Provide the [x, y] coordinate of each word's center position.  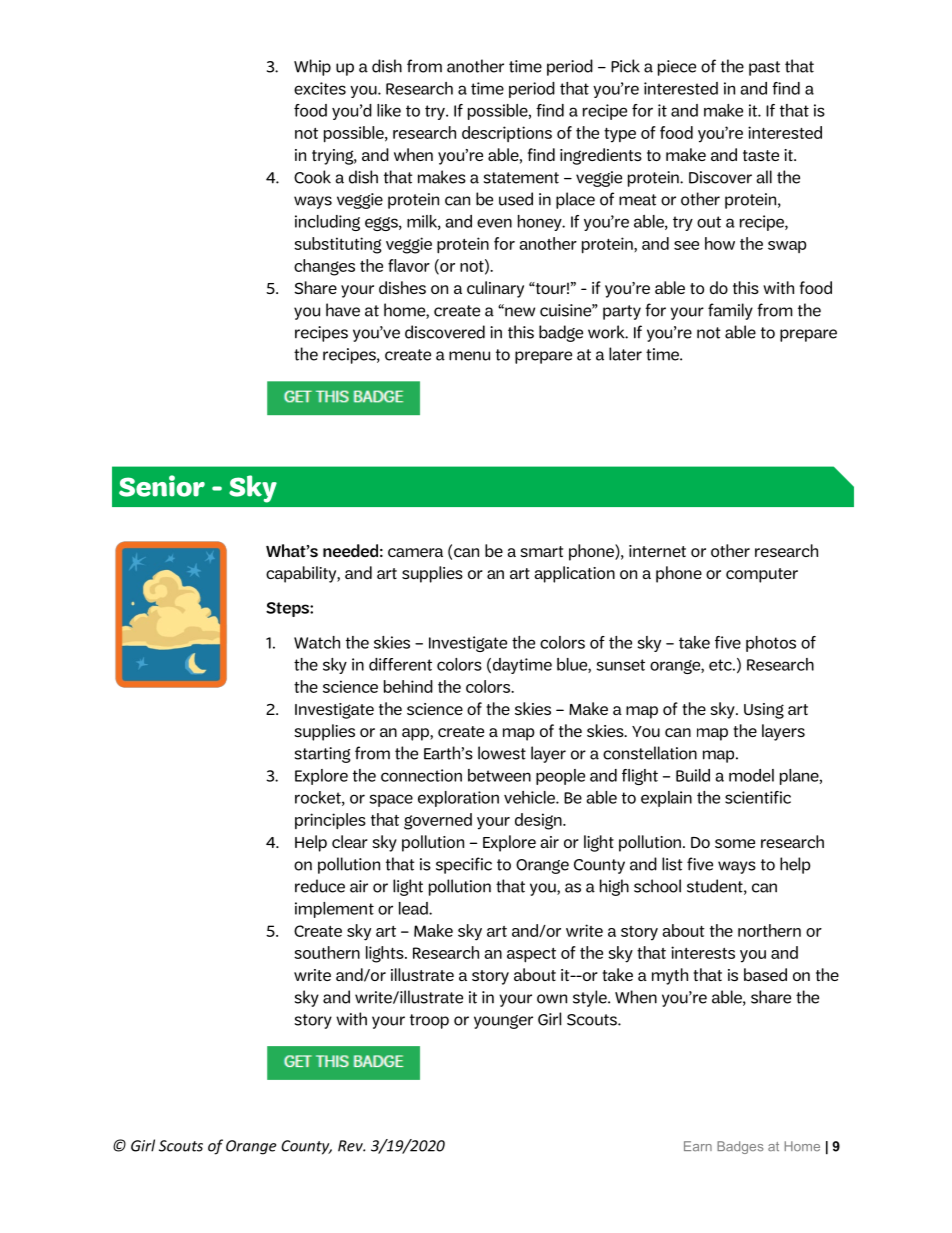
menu [469, 356]
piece [677, 68]
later [625, 354]
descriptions [507, 134]
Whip [312, 67]
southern [327, 952]
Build [693, 775]
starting [323, 755]
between [499, 775]
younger [503, 1022]
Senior [162, 486]
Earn [698, 1146]
